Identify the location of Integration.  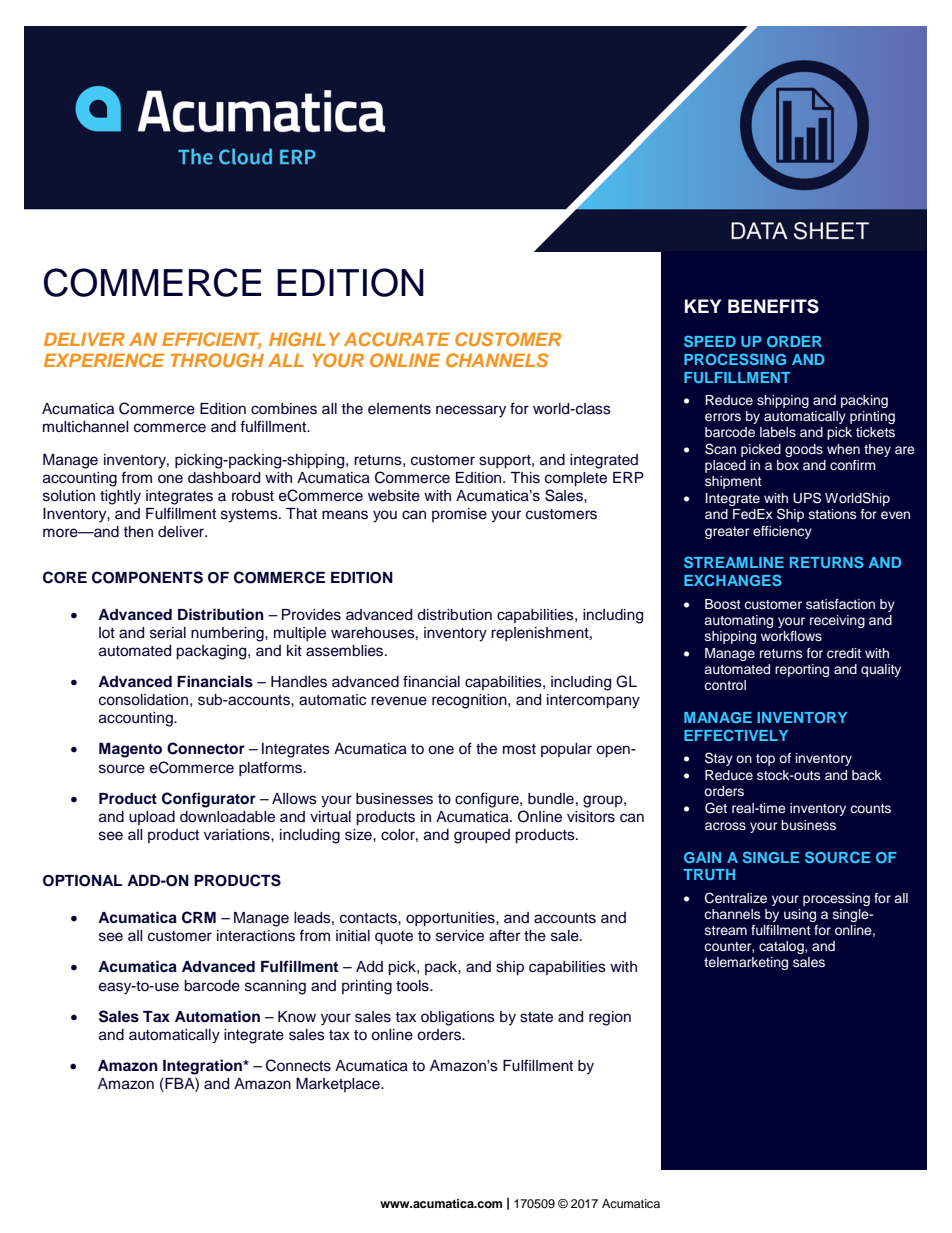
(203, 1067).
